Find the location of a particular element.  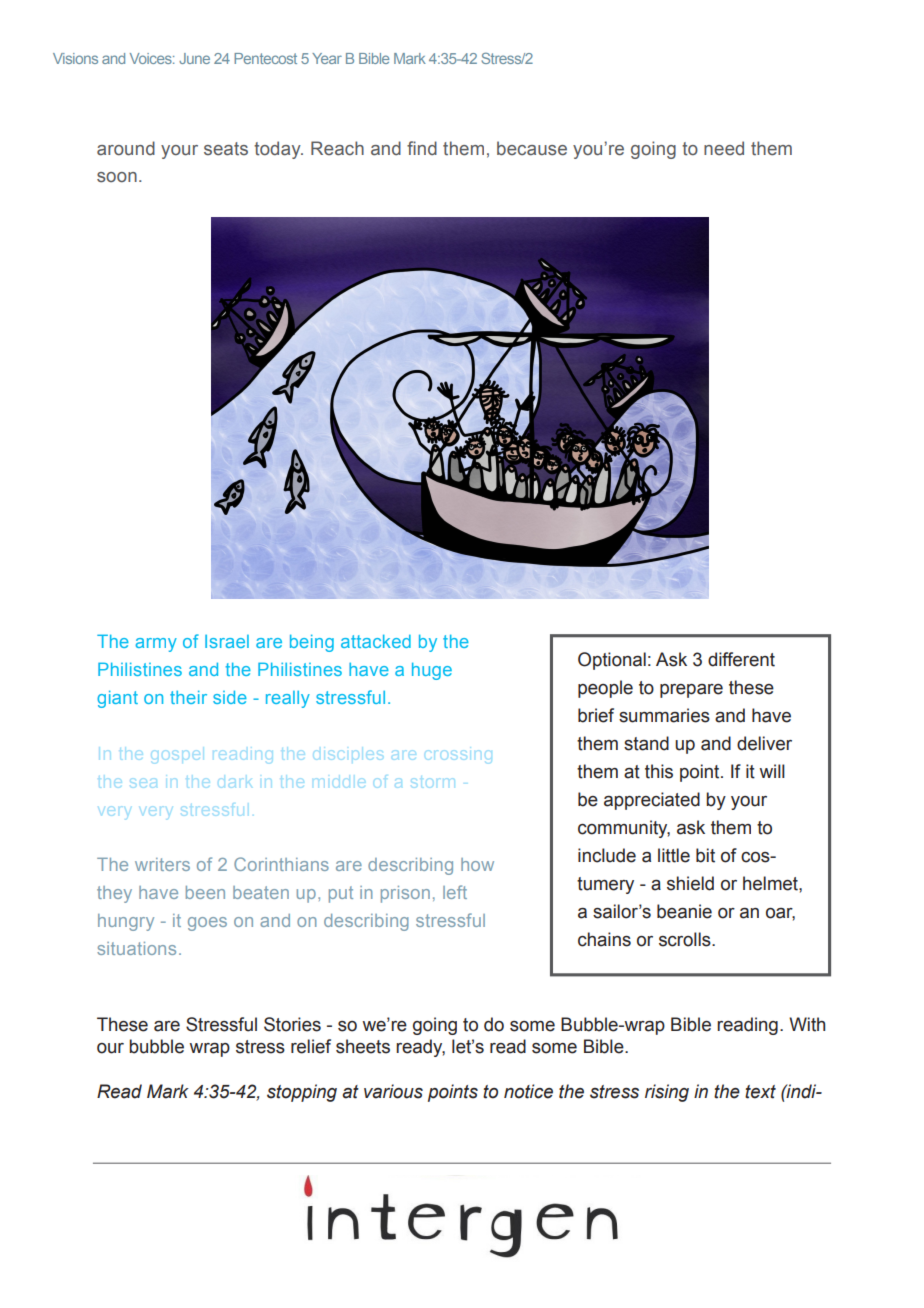

find is located at coordinates (422, 148).
